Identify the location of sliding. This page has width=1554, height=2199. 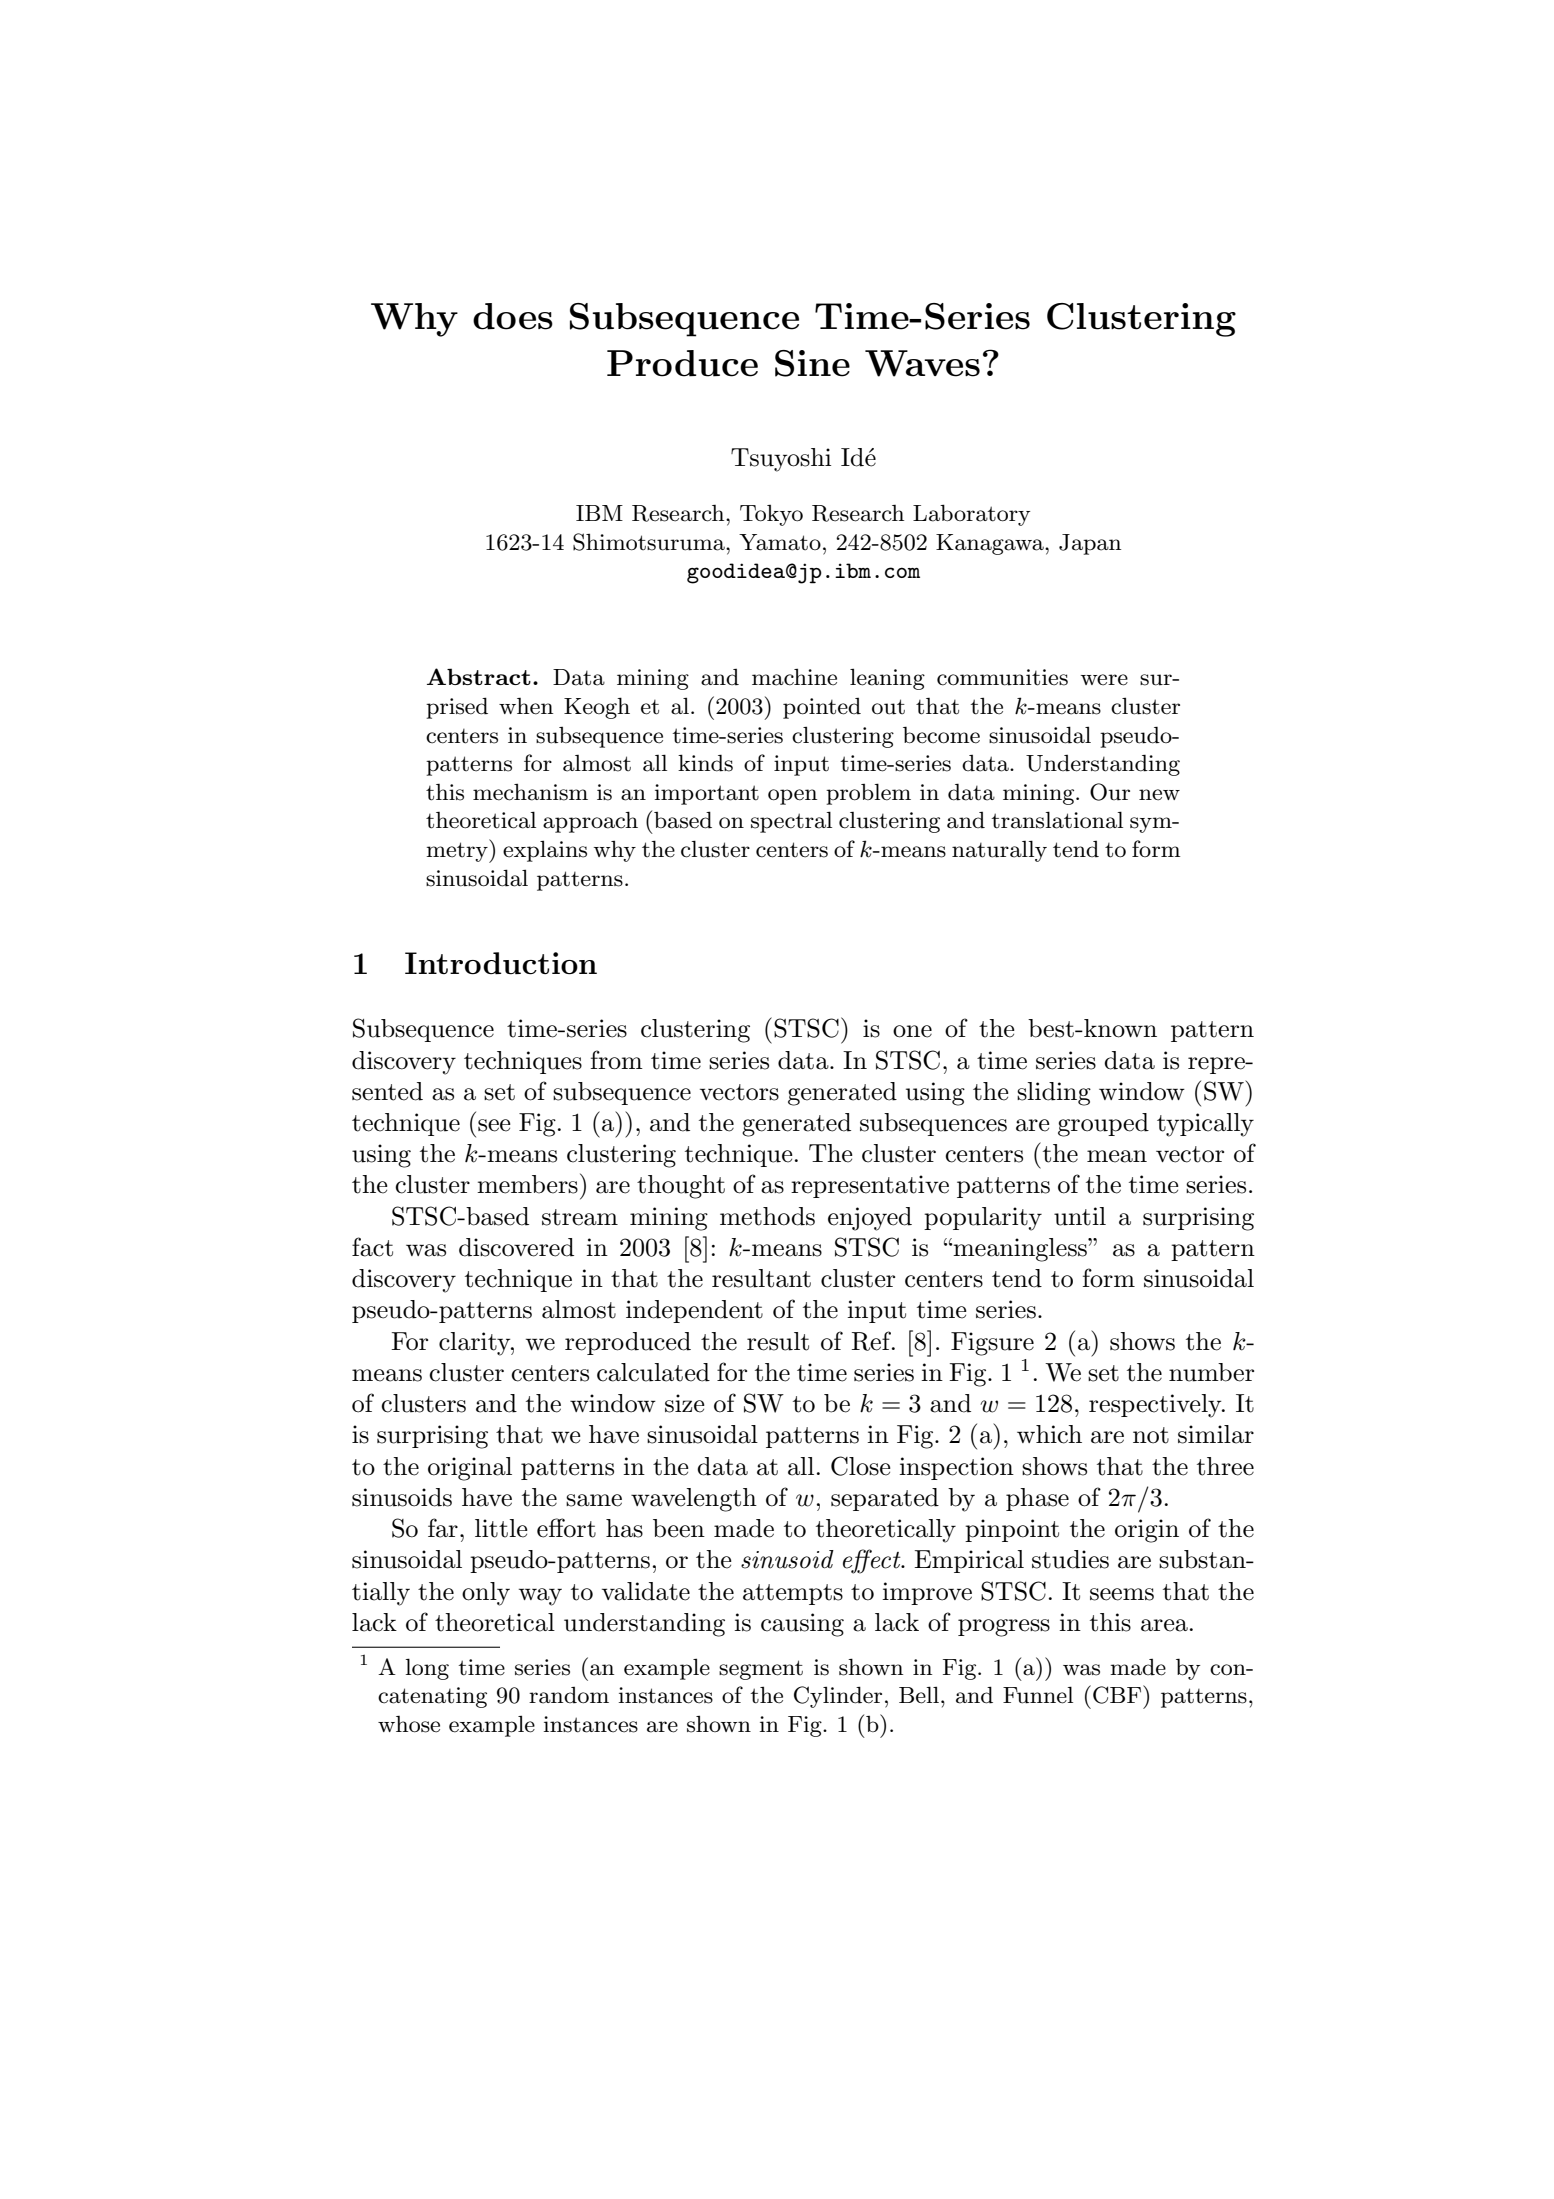
(1054, 1094).
